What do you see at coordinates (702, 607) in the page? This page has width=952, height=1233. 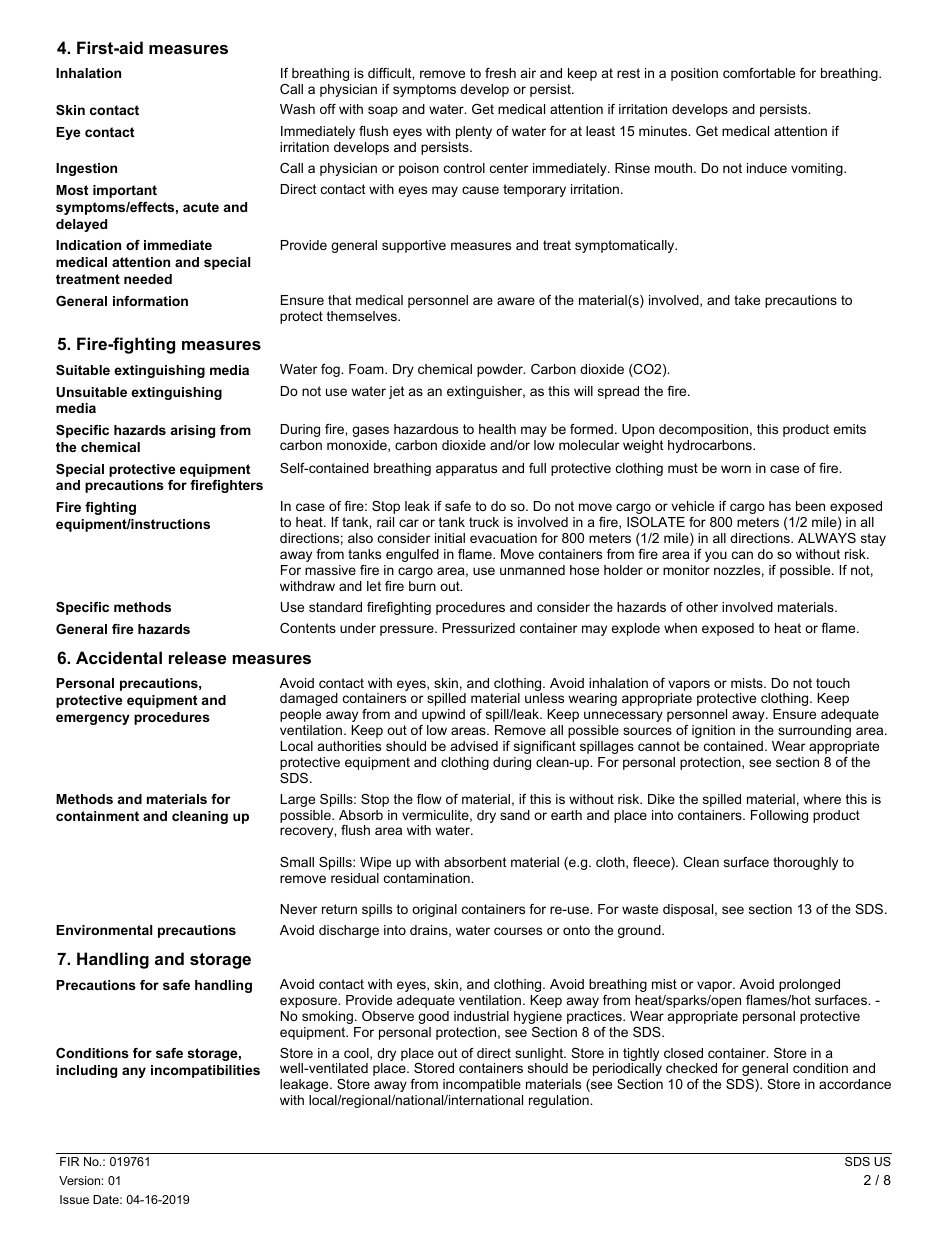 I see `other` at bounding box center [702, 607].
